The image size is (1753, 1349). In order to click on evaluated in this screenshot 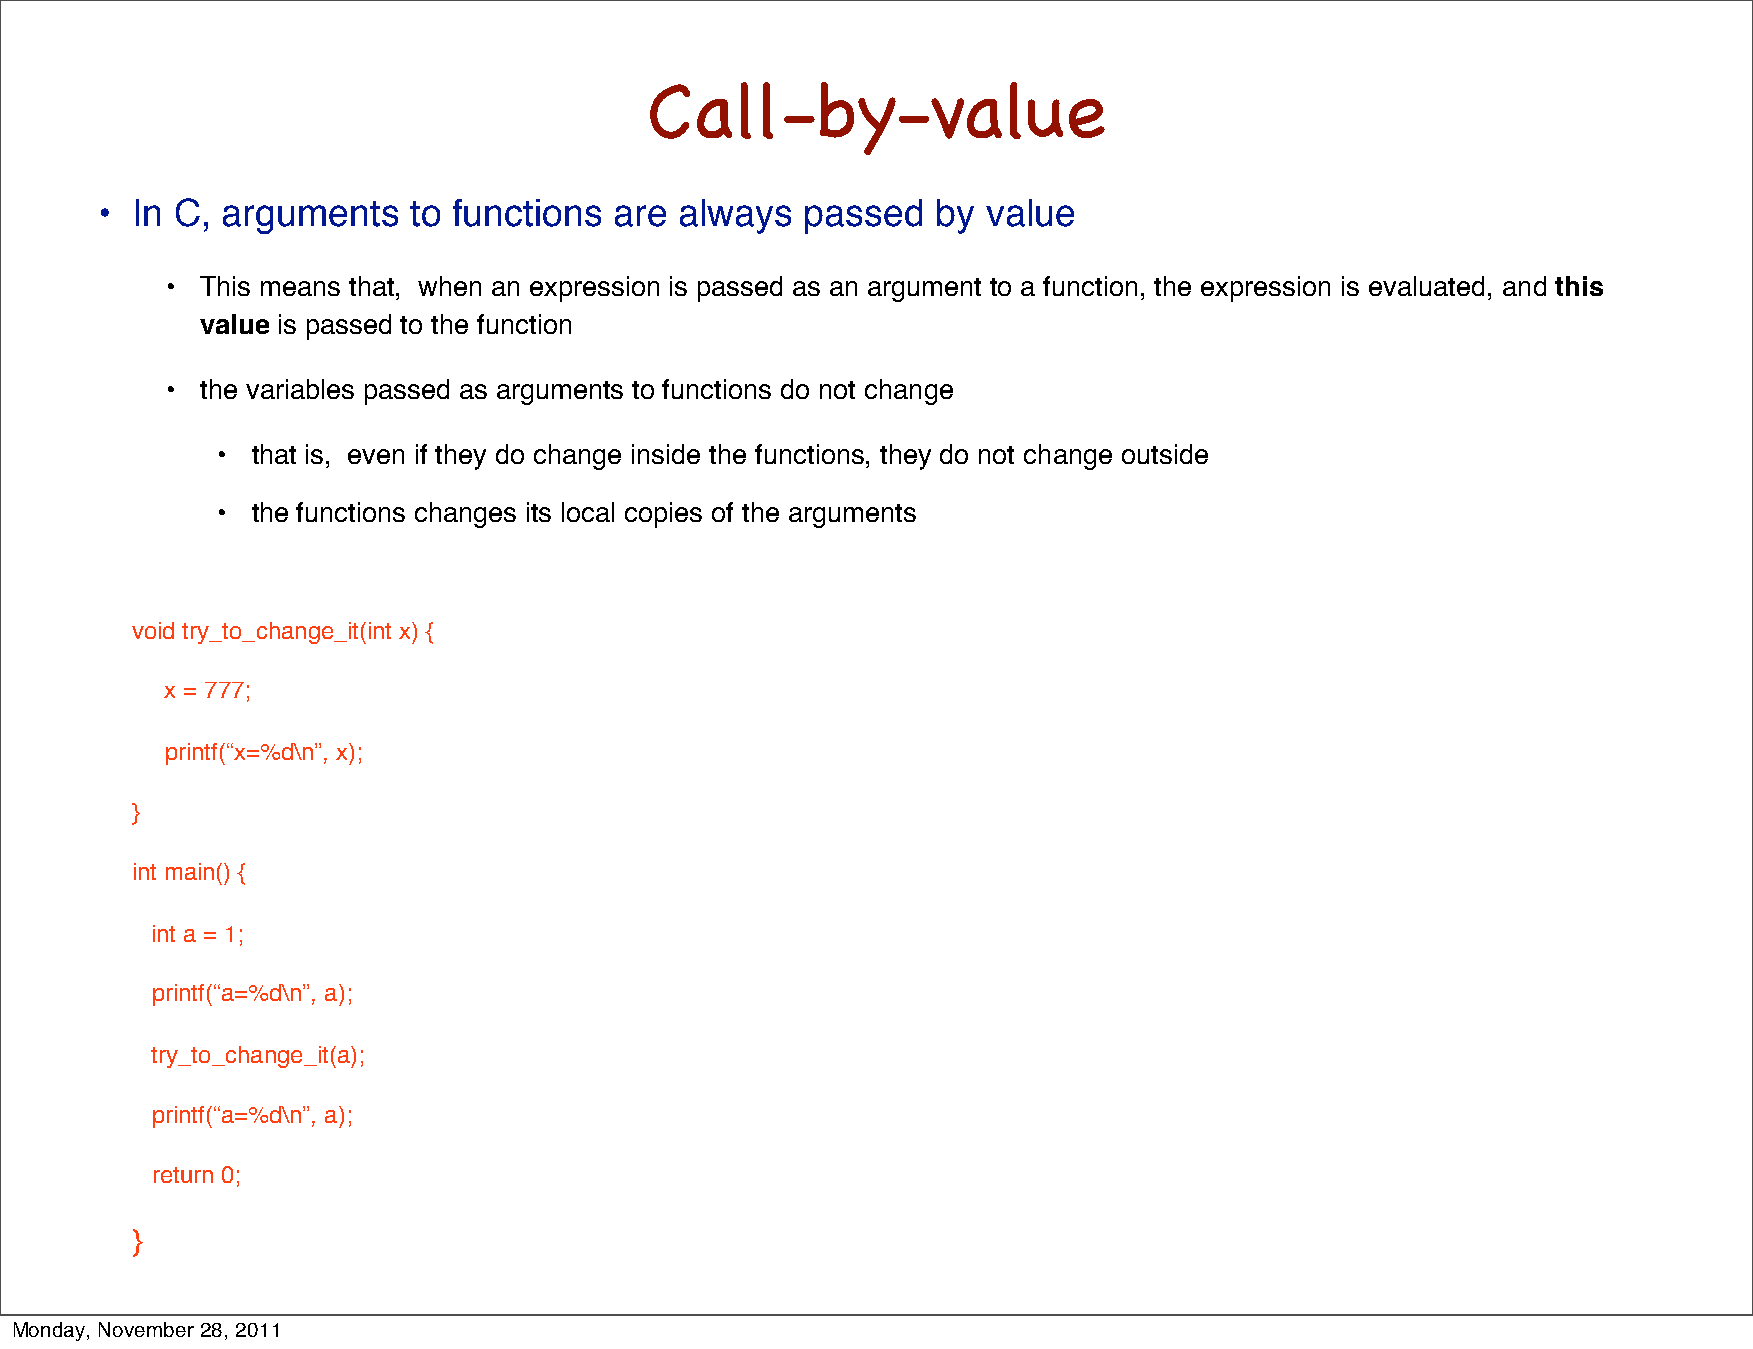, I will do `click(1426, 286)`.
